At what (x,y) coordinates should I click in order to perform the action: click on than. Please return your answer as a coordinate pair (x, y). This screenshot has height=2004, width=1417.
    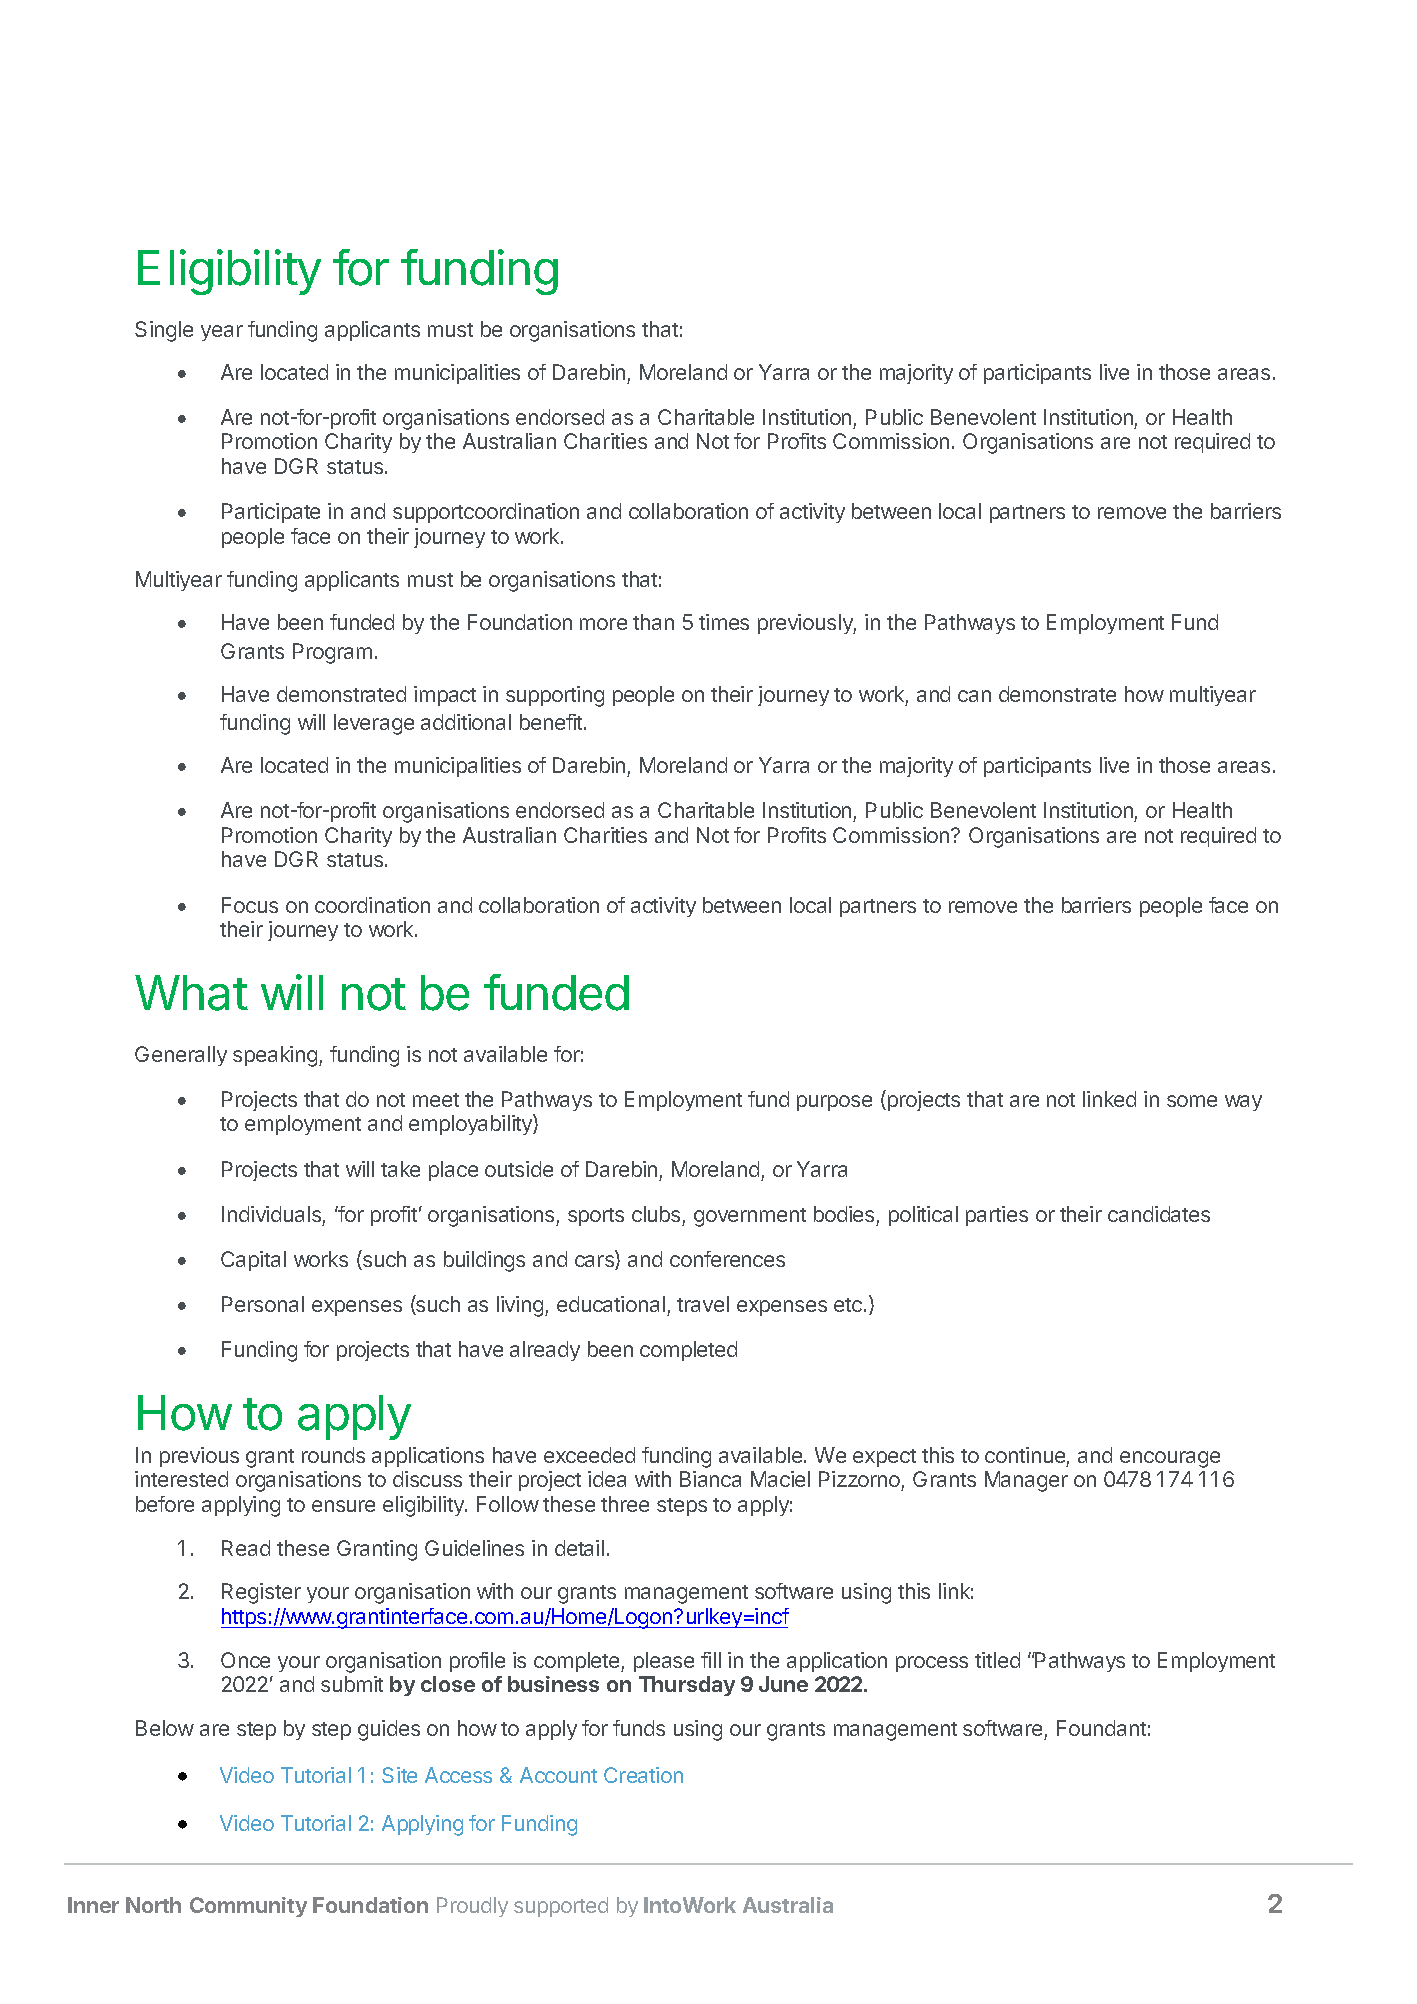
    Looking at the image, I should click on (653, 622).
